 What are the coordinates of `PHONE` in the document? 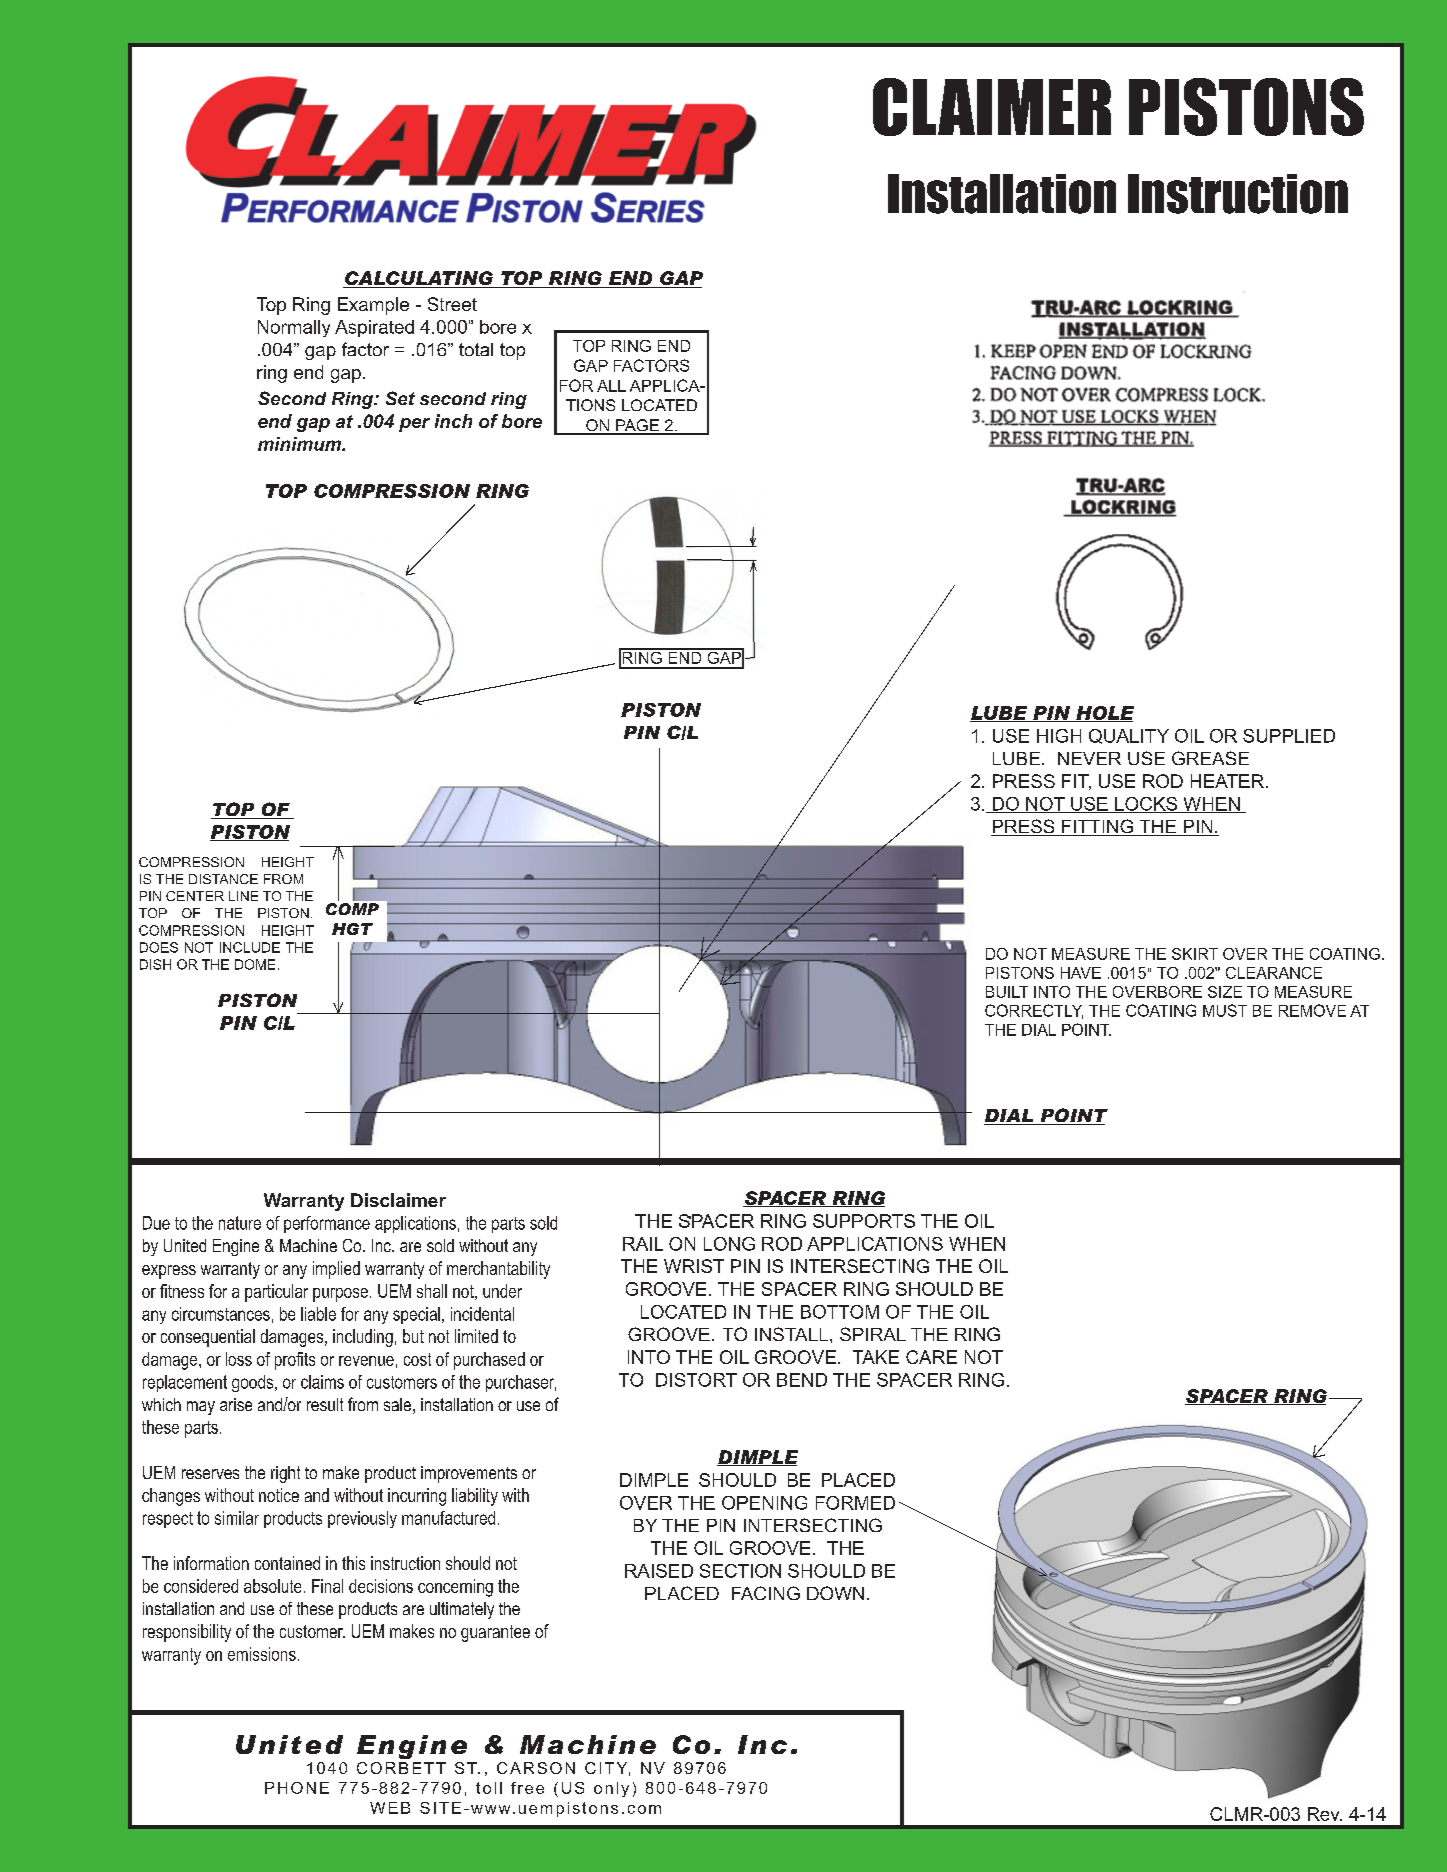 It's located at (297, 1788).
